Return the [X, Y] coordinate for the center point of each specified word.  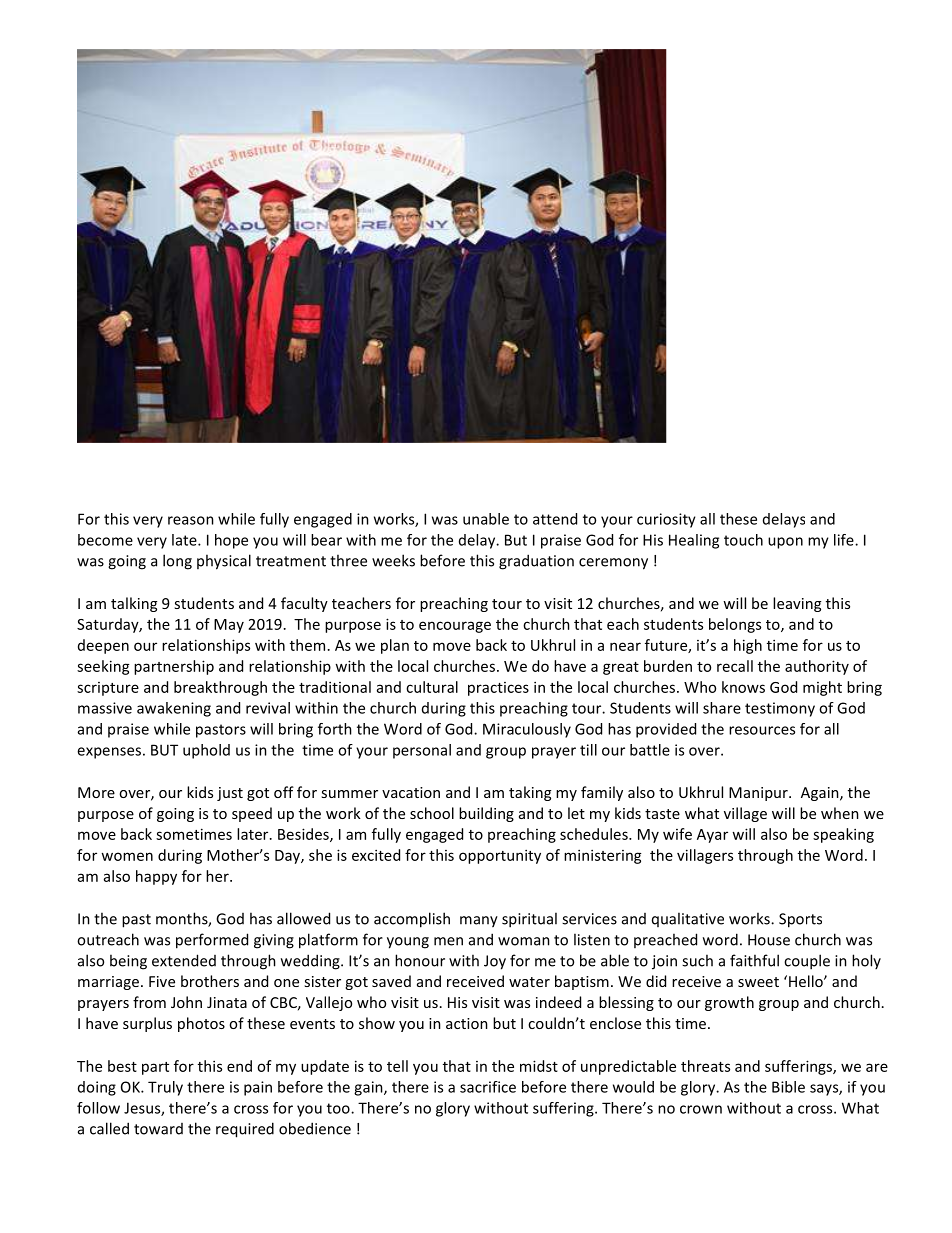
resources [762, 730]
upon [785, 543]
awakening [174, 709]
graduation [536, 562]
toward [158, 1129]
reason [191, 520]
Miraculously [527, 730]
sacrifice [488, 1087]
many [479, 922]
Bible [788, 1087]
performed [212, 941]
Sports [800, 920]
